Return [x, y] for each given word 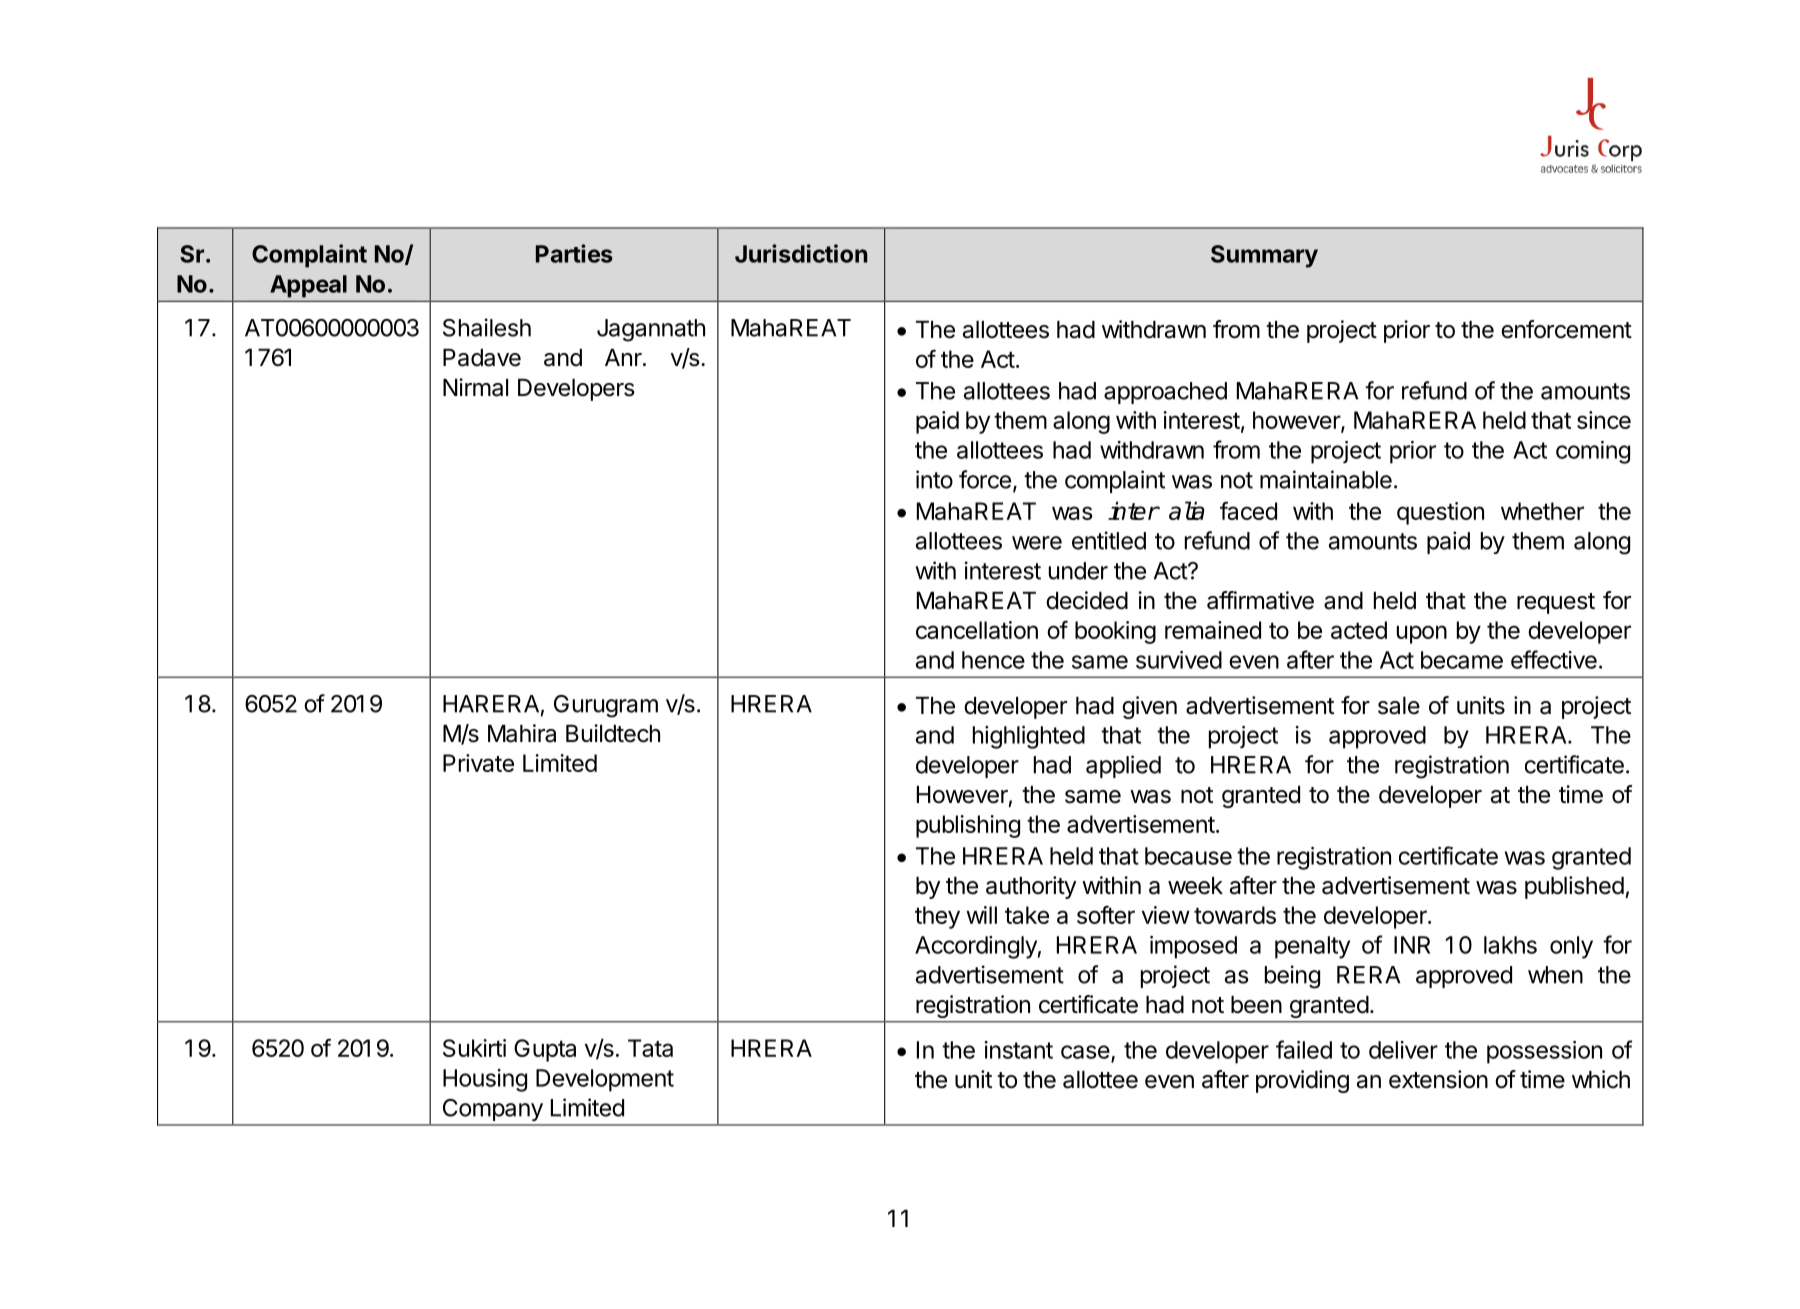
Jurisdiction [801, 253]
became [1462, 660]
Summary [1264, 256]
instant [1019, 1050]
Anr [623, 357]
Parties [574, 253]
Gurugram [606, 706]
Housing [485, 1080]
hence [993, 660]
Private [478, 763]
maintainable [1326, 479]
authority [1031, 887]
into [934, 479]
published [1574, 887]
